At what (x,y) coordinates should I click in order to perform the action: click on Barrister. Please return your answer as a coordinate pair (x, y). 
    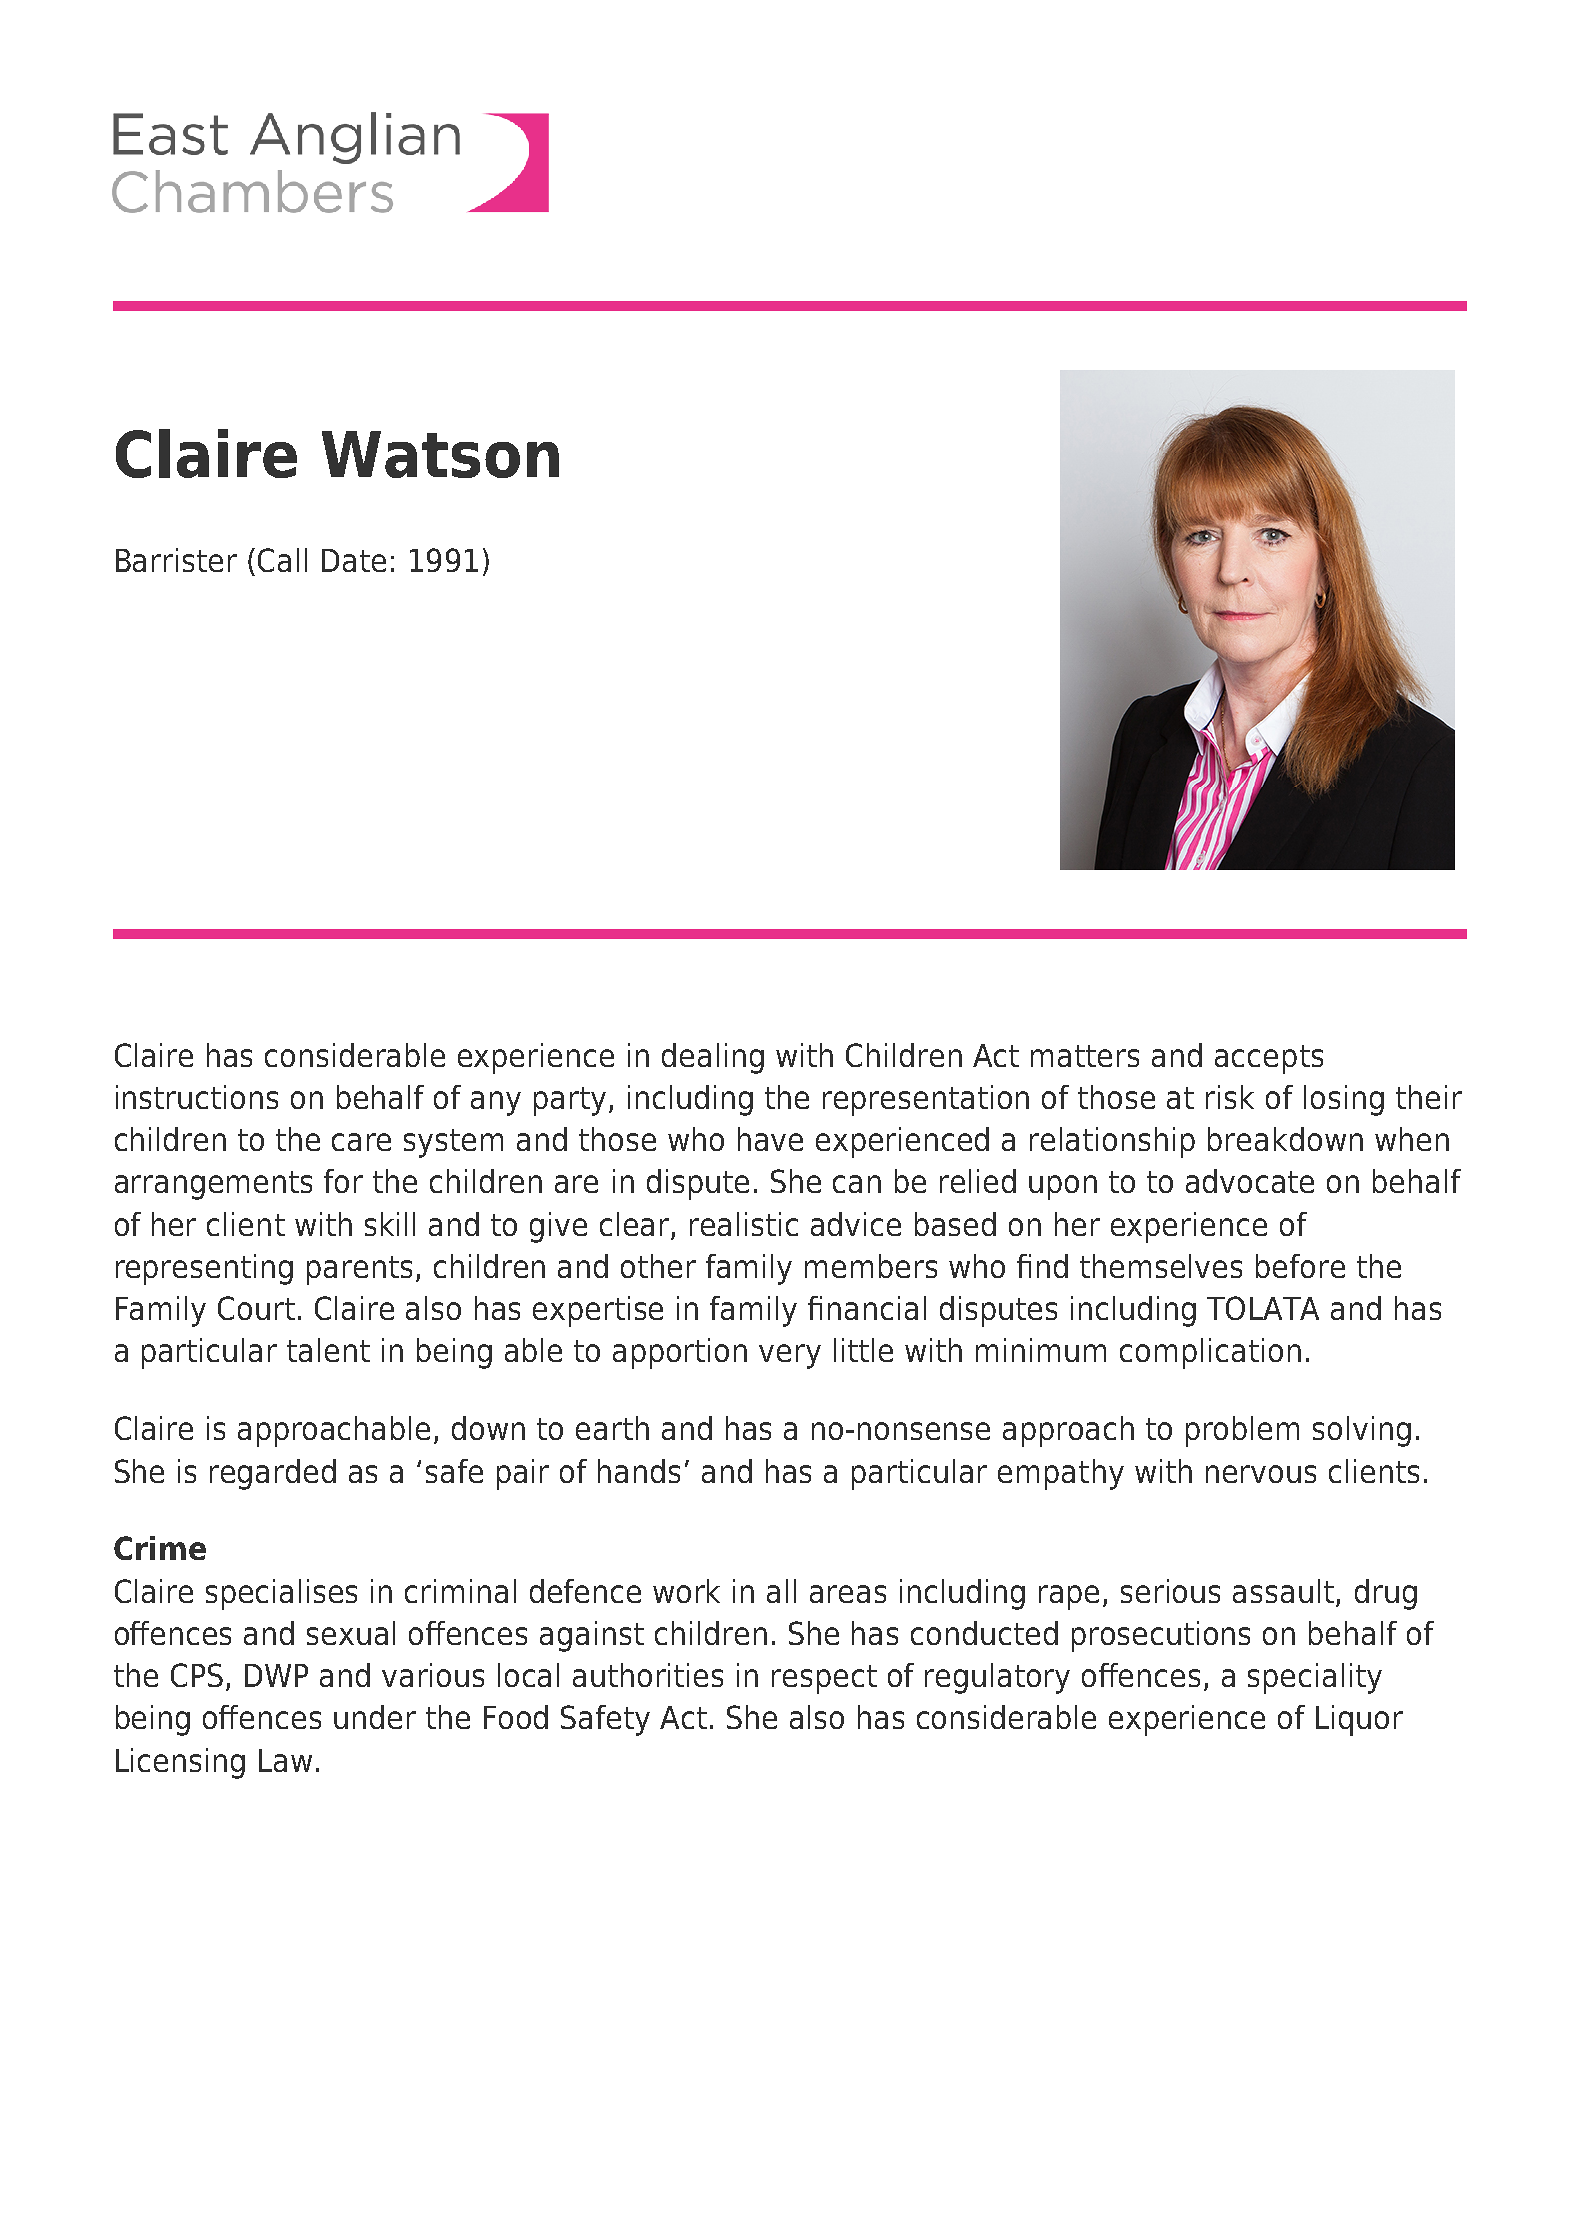
    Looking at the image, I should click on (176, 560).
